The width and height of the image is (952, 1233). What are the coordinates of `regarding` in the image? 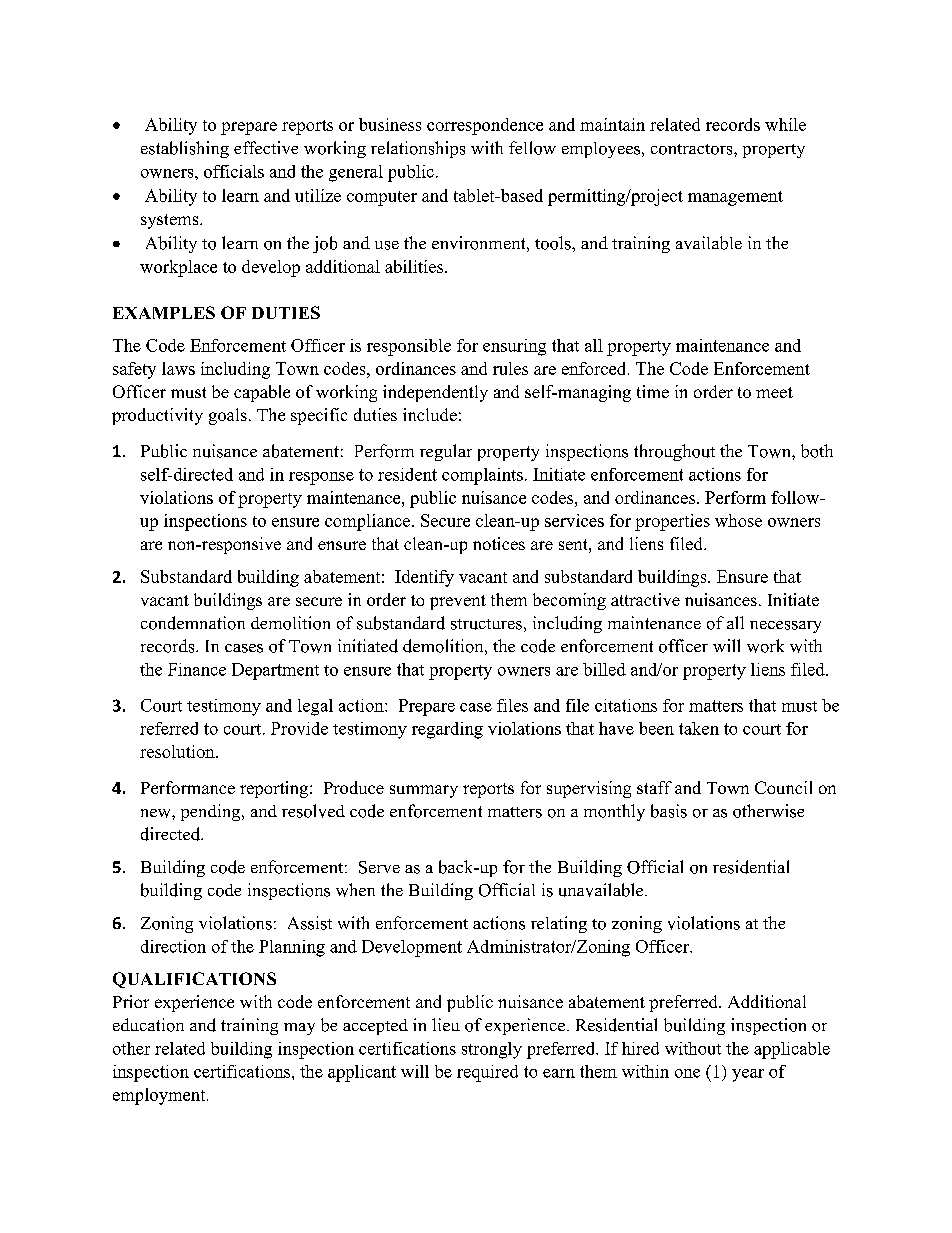 It's located at (447, 730).
